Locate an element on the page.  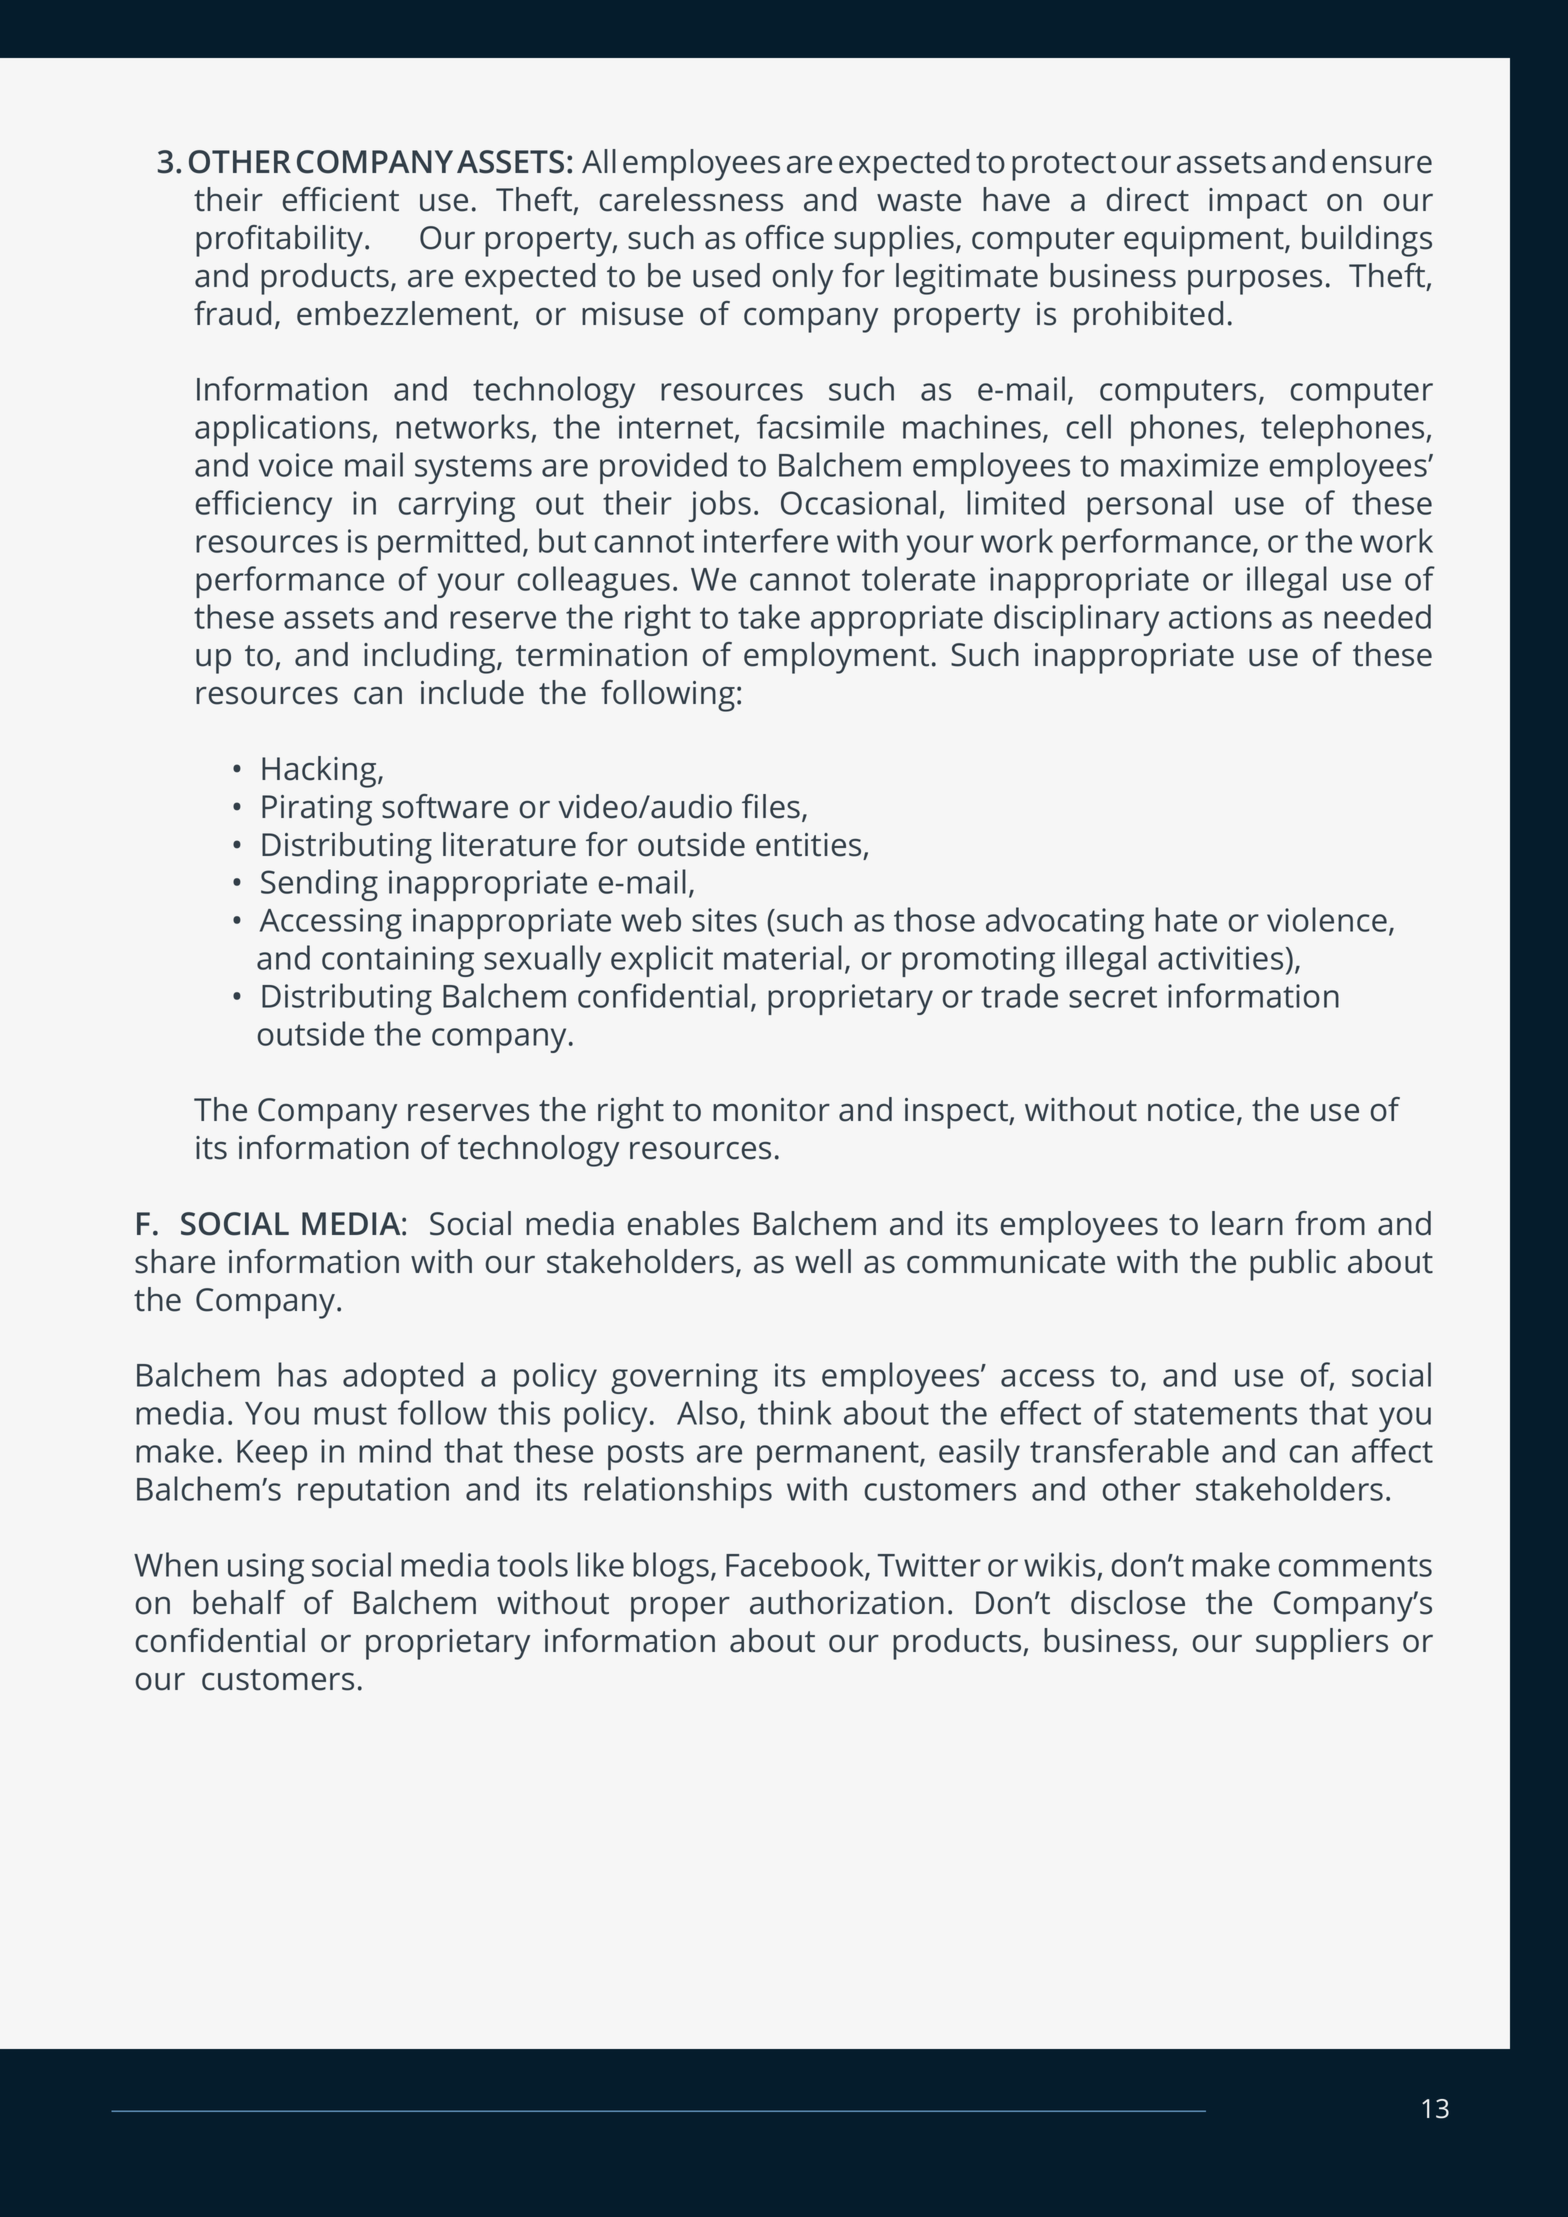
Sending is located at coordinates (319, 885).
